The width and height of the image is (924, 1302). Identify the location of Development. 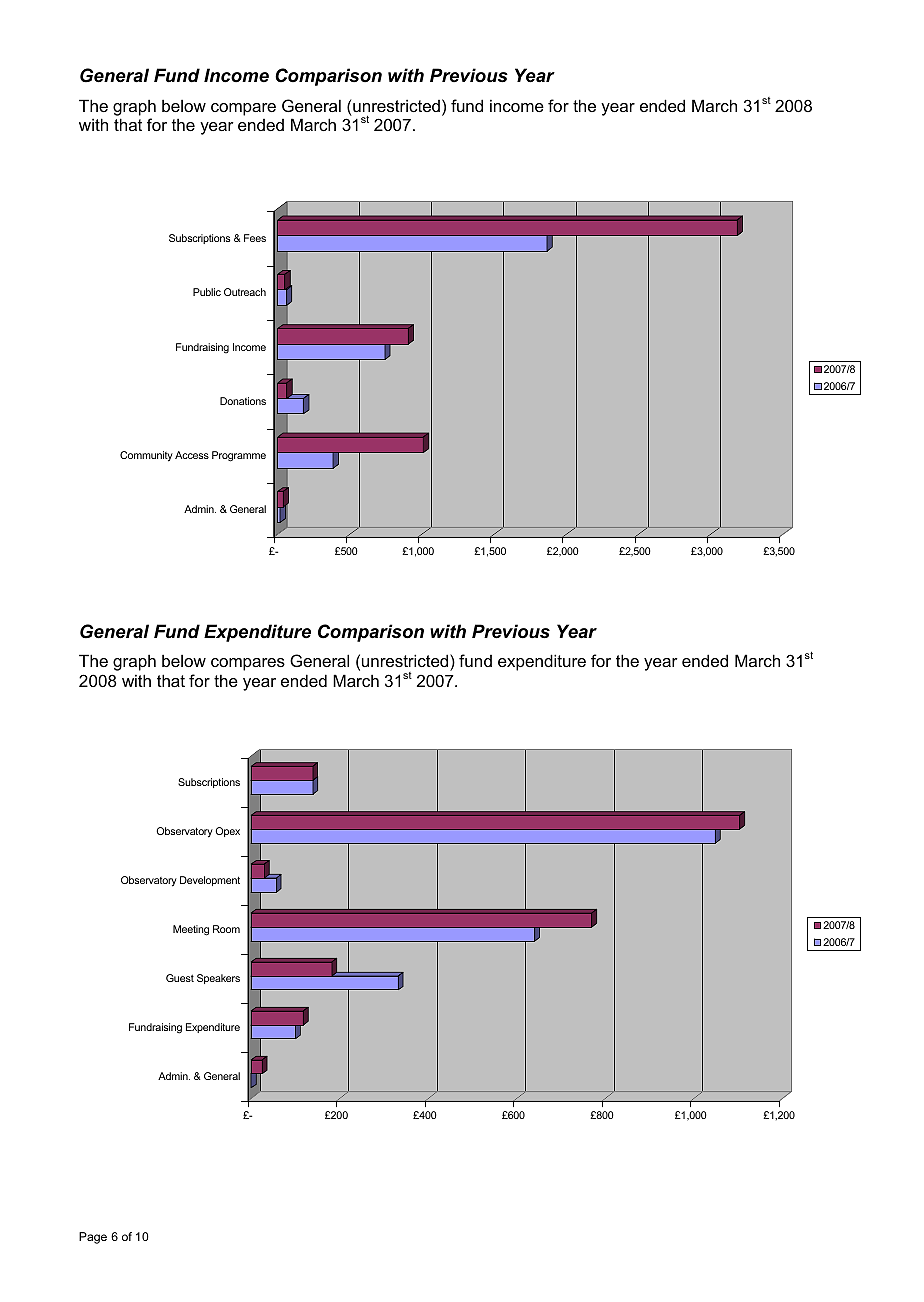
(210, 881).
